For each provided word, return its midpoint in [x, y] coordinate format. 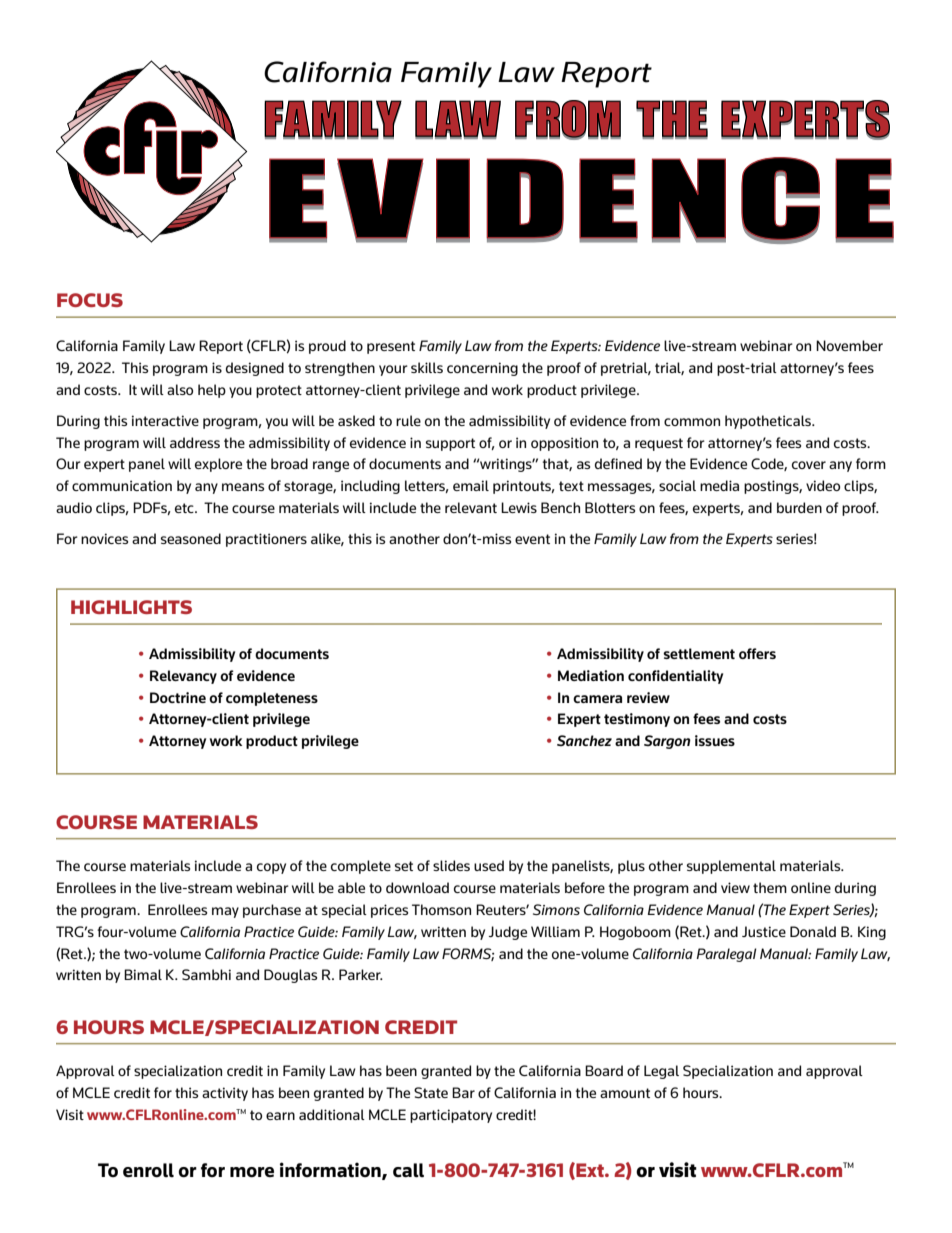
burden [799, 507]
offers [757, 653]
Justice [764, 931]
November [849, 345]
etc [185, 508]
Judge [508, 933]
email [471, 485]
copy [271, 868]
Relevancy [183, 677]
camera [597, 699]
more [252, 1172]
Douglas [290, 976]
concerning [482, 369]
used [489, 865]
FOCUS [90, 300]
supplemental [731, 867]
